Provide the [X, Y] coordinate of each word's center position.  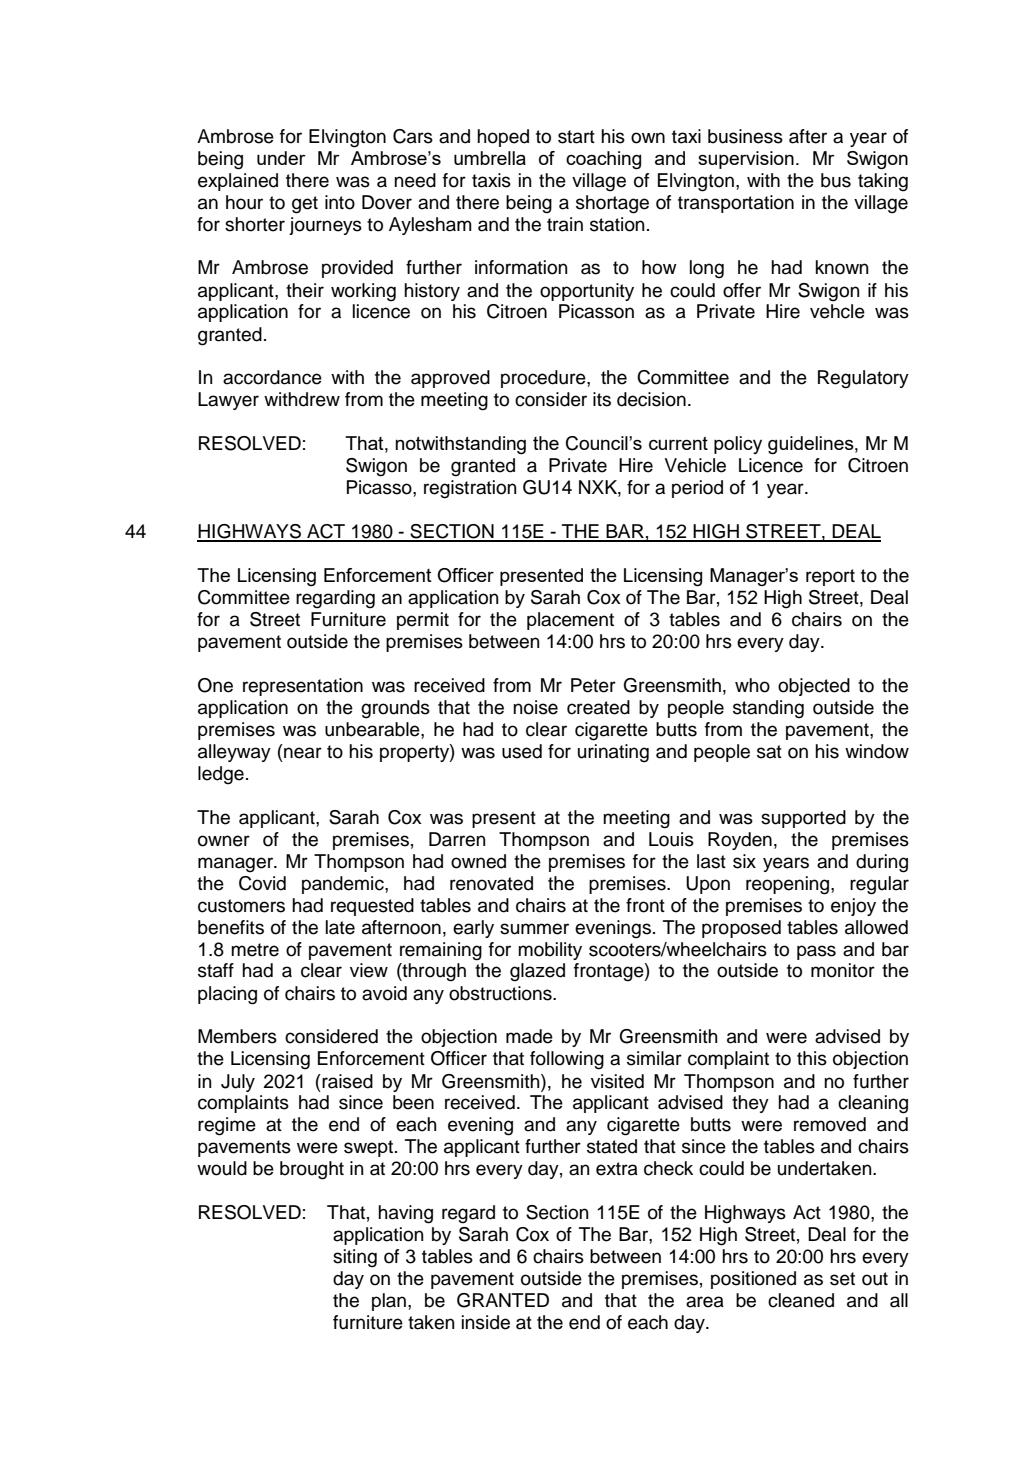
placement [570, 621]
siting [355, 1258]
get [305, 205]
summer [534, 929]
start [576, 137]
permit [423, 621]
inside [486, 1322]
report [830, 577]
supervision [746, 160]
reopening [789, 885]
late [340, 927]
